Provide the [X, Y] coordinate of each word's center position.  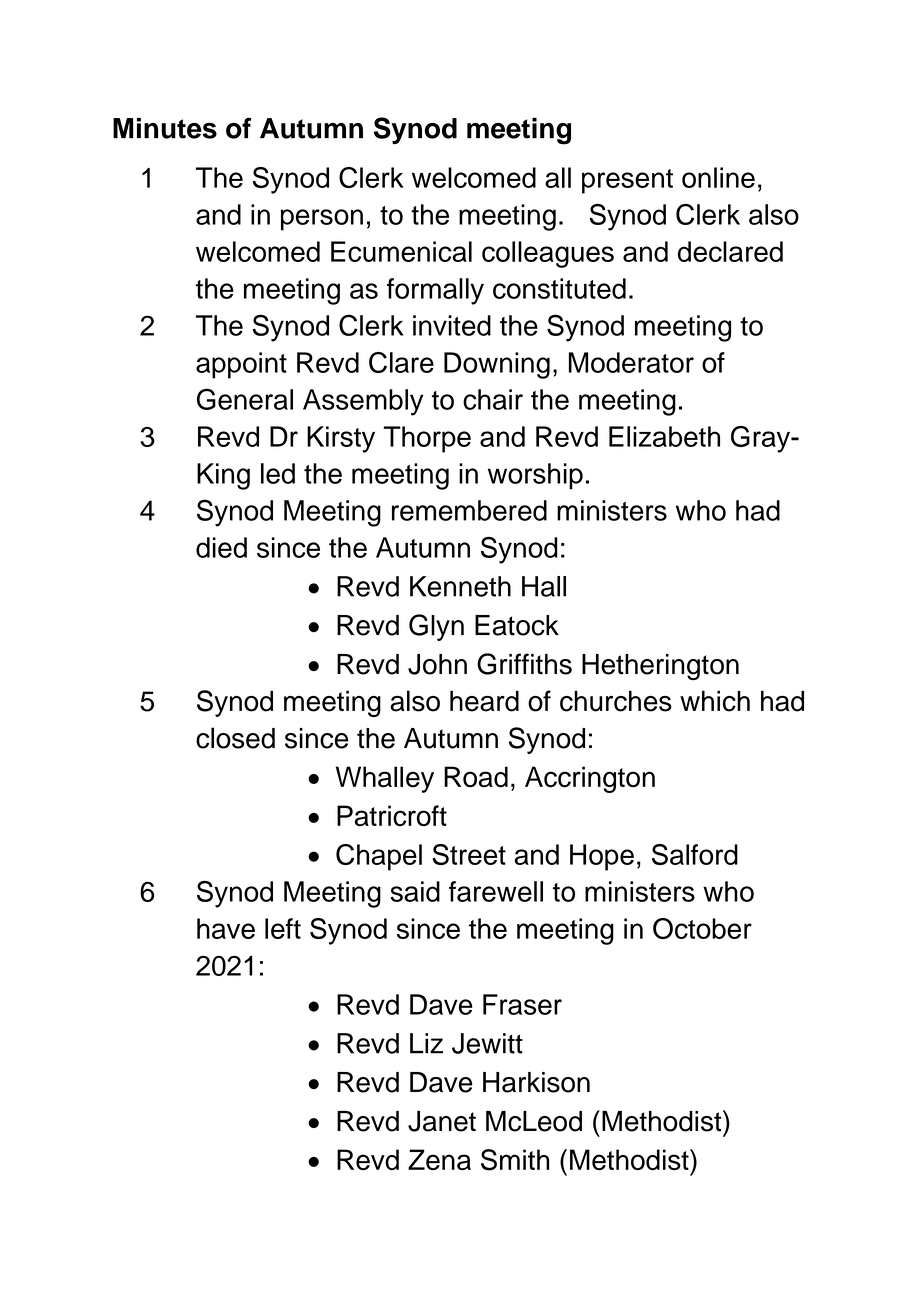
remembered [469, 510]
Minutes [165, 128]
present [627, 181]
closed [235, 738]
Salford [695, 854]
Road [476, 777]
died [221, 547]
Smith [515, 1160]
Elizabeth [664, 436]
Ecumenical [401, 251]
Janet [442, 1121]
